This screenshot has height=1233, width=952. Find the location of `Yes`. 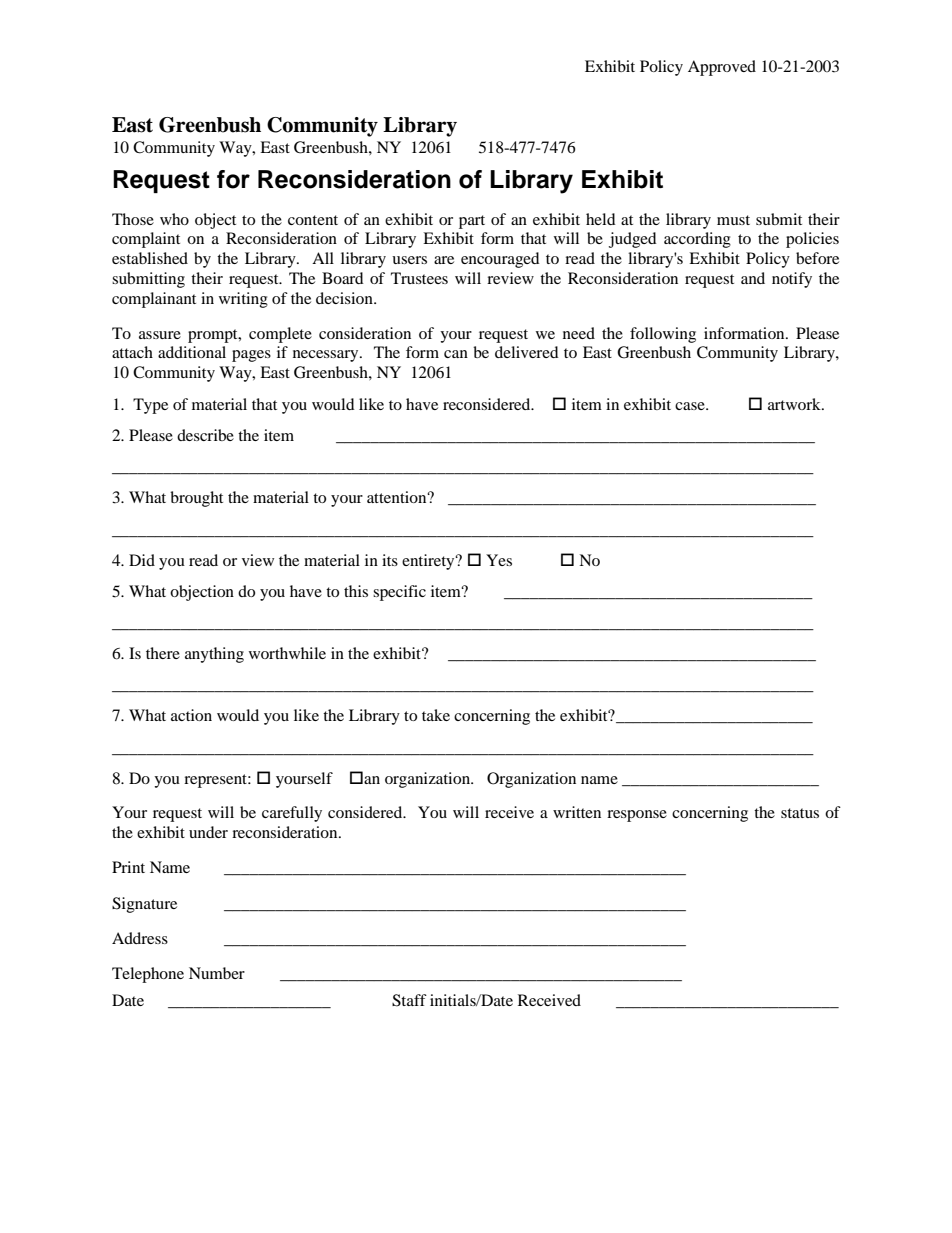

Yes is located at coordinates (499, 560).
